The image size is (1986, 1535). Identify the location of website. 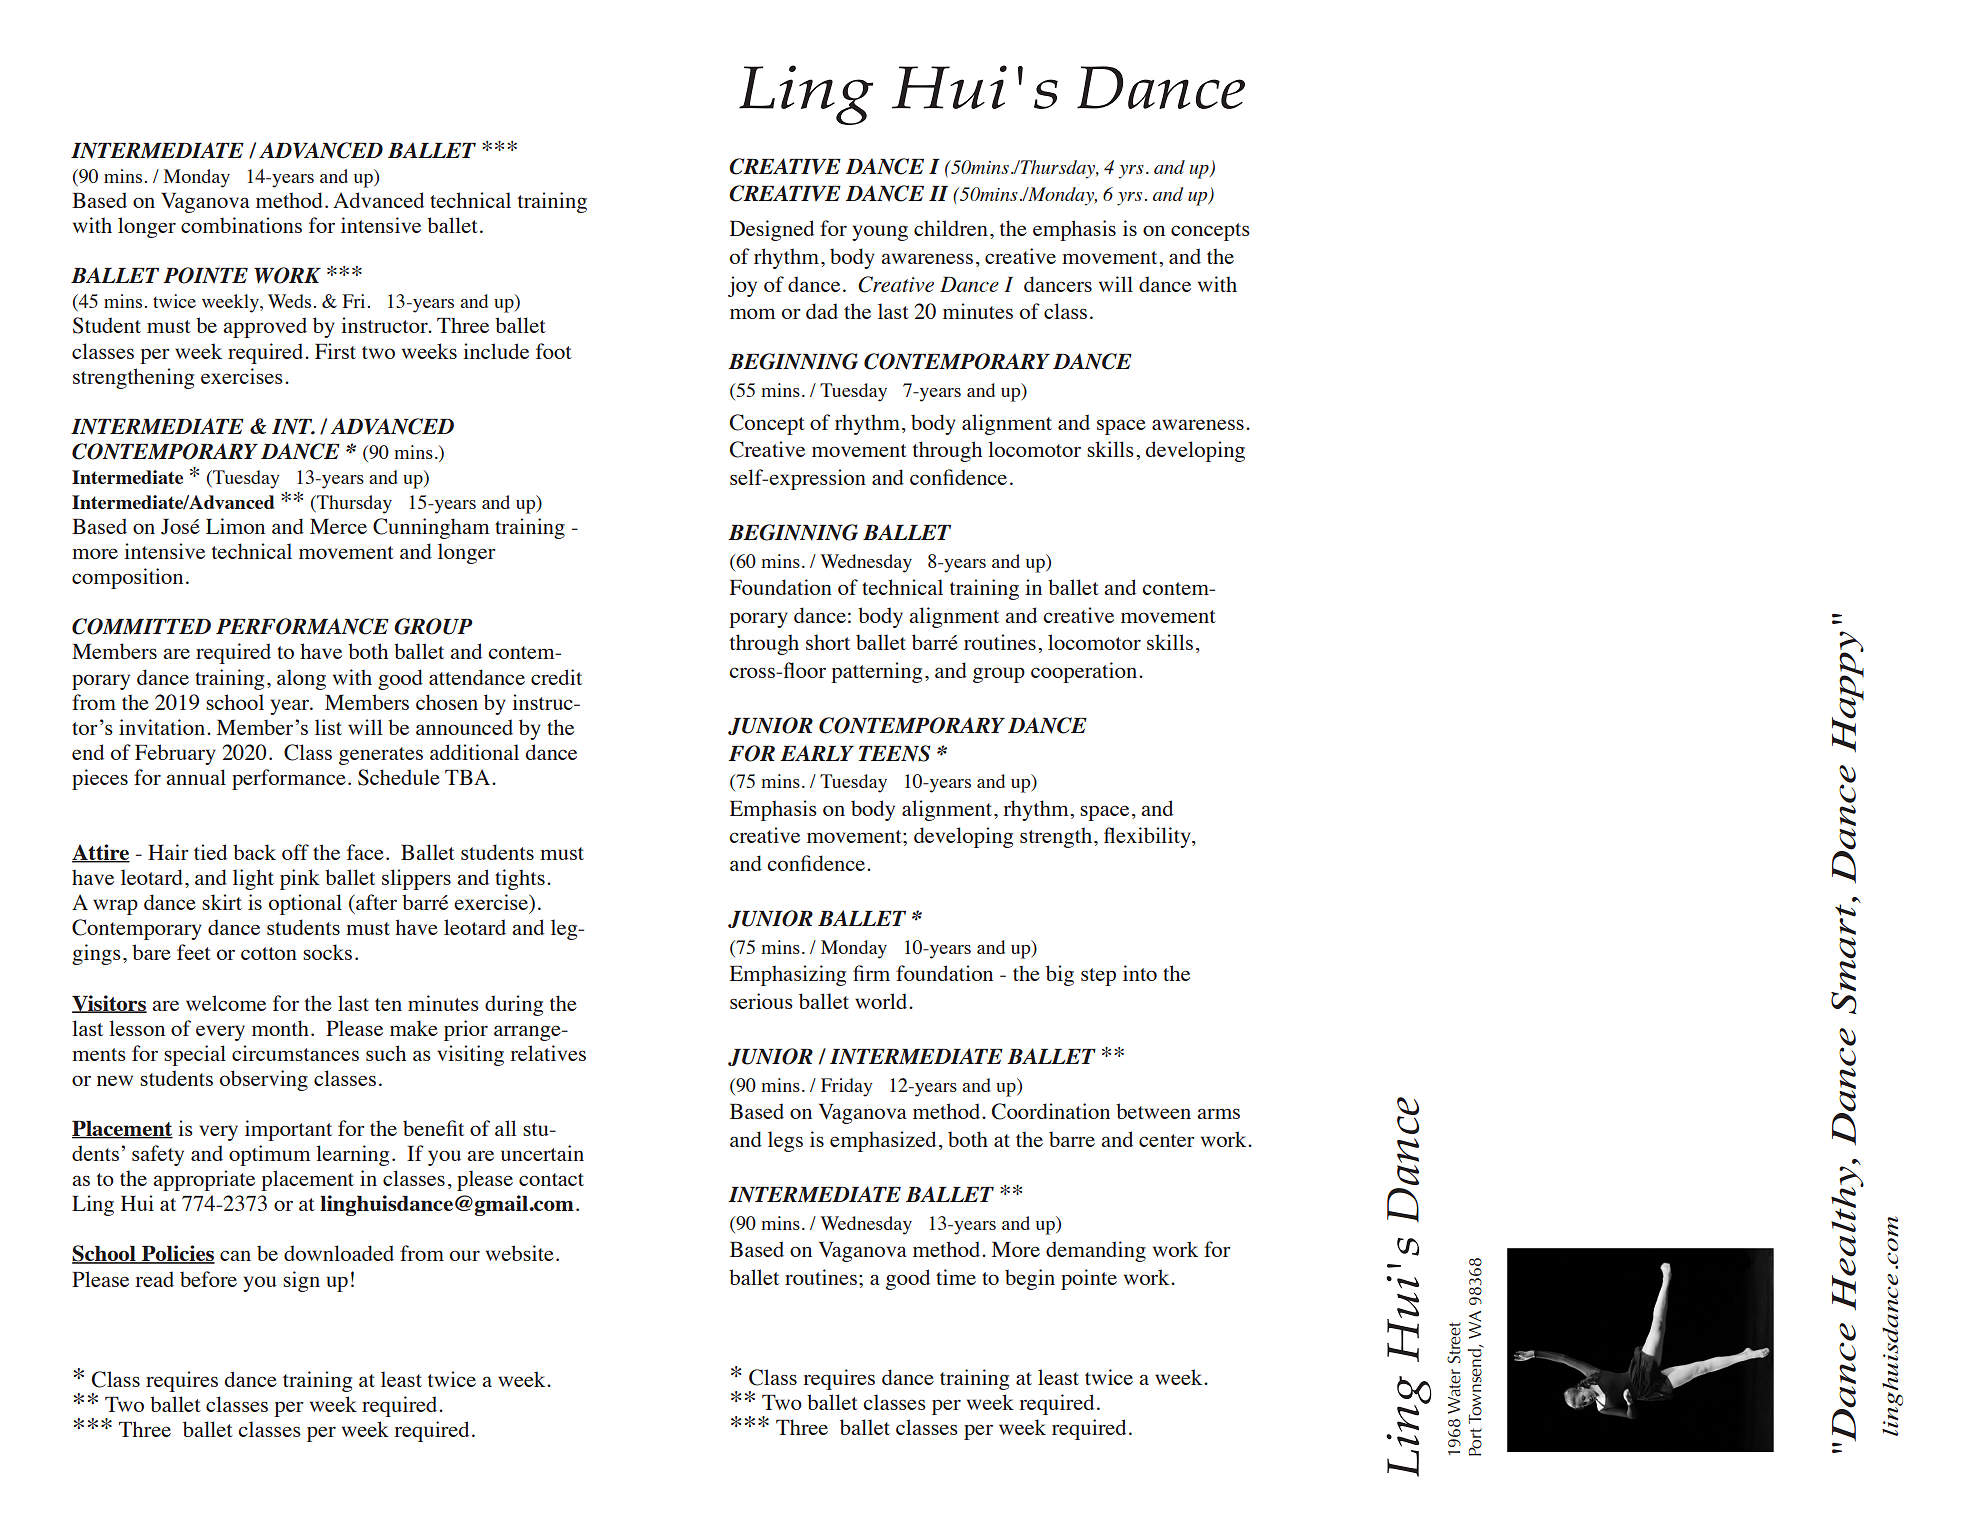
(520, 1253).
